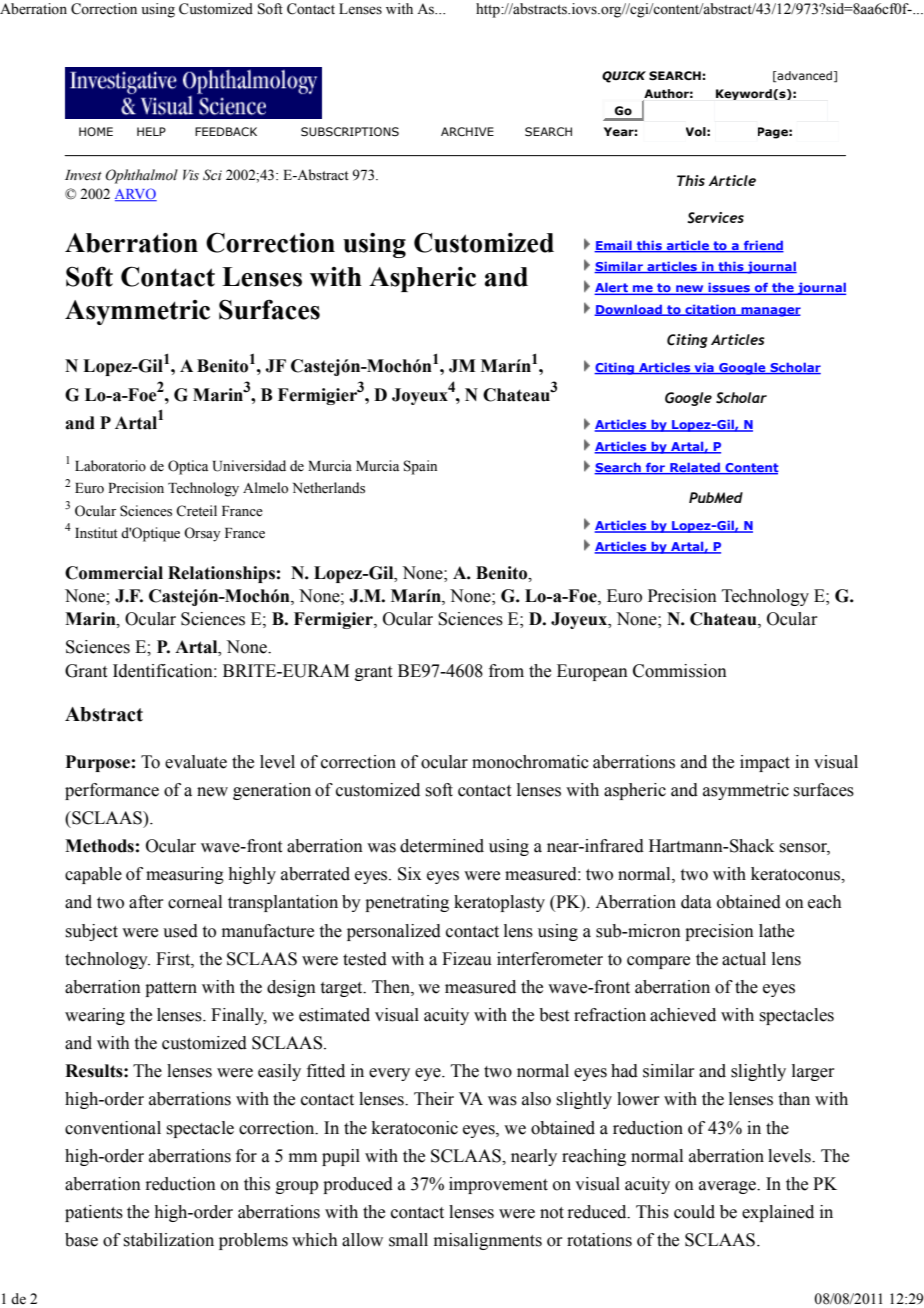  What do you see at coordinates (728, 1187) in the image?
I see `average` at bounding box center [728, 1187].
